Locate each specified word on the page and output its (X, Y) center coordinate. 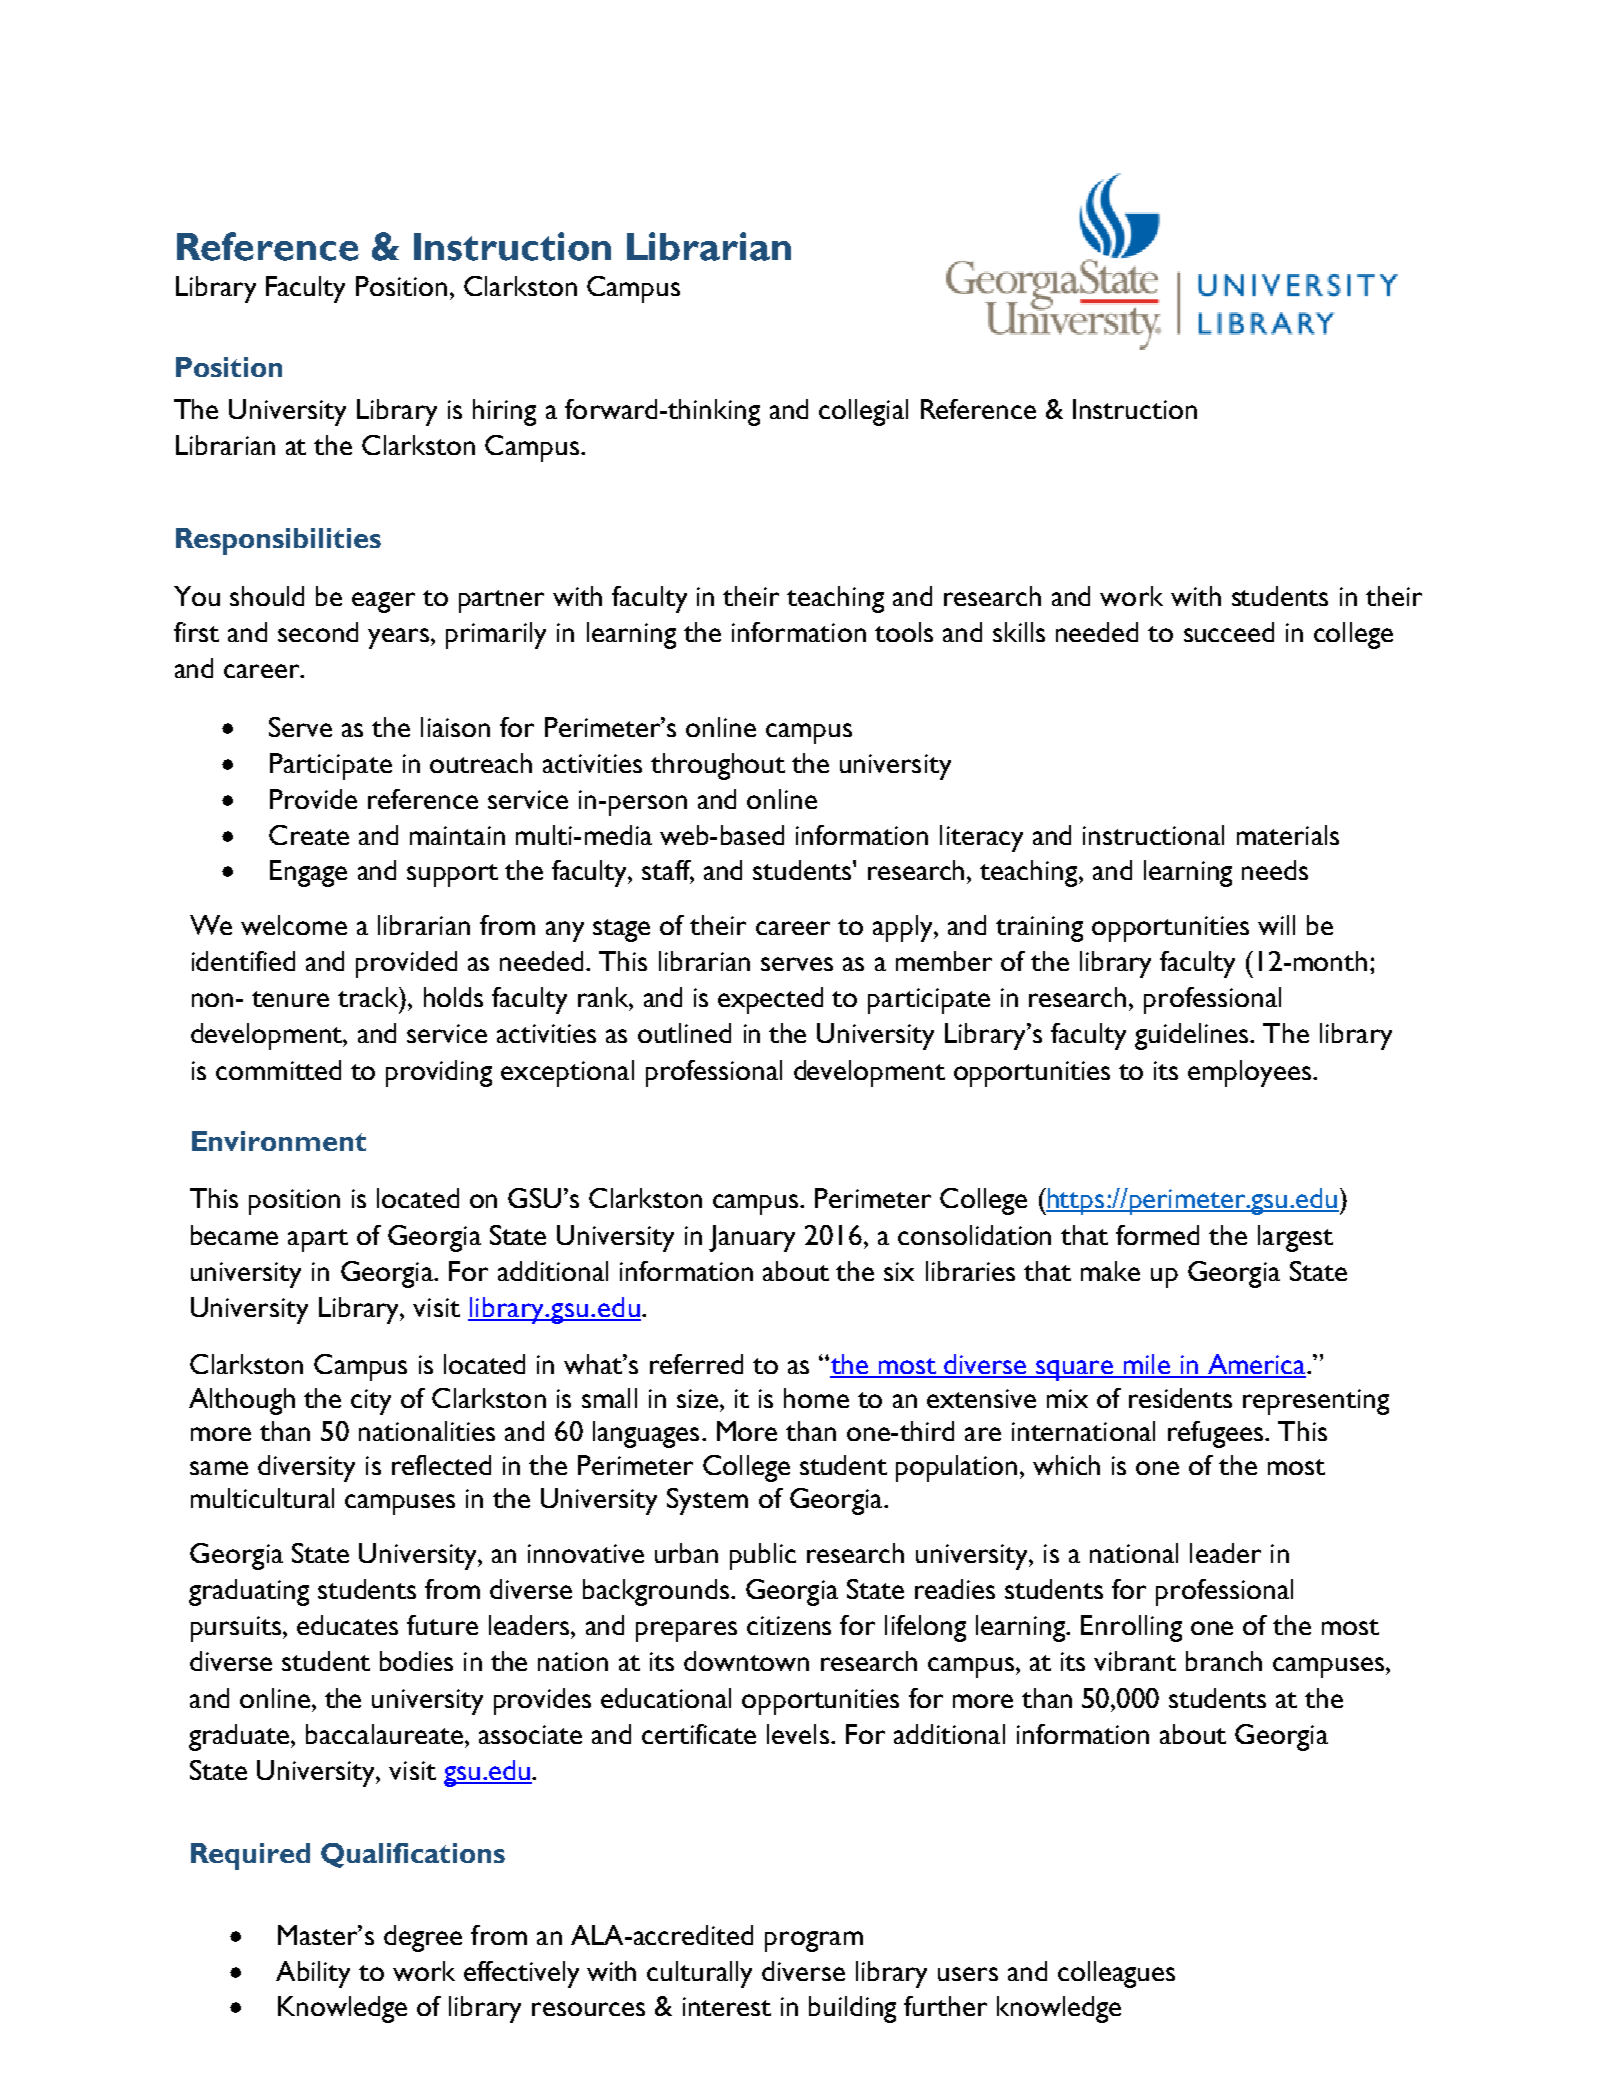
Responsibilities (278, 541)
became (234, 1235)
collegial (863, 412)
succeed (1229, 632)
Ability (313, 1974)
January (752, 1238)
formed (1157, 1235)
